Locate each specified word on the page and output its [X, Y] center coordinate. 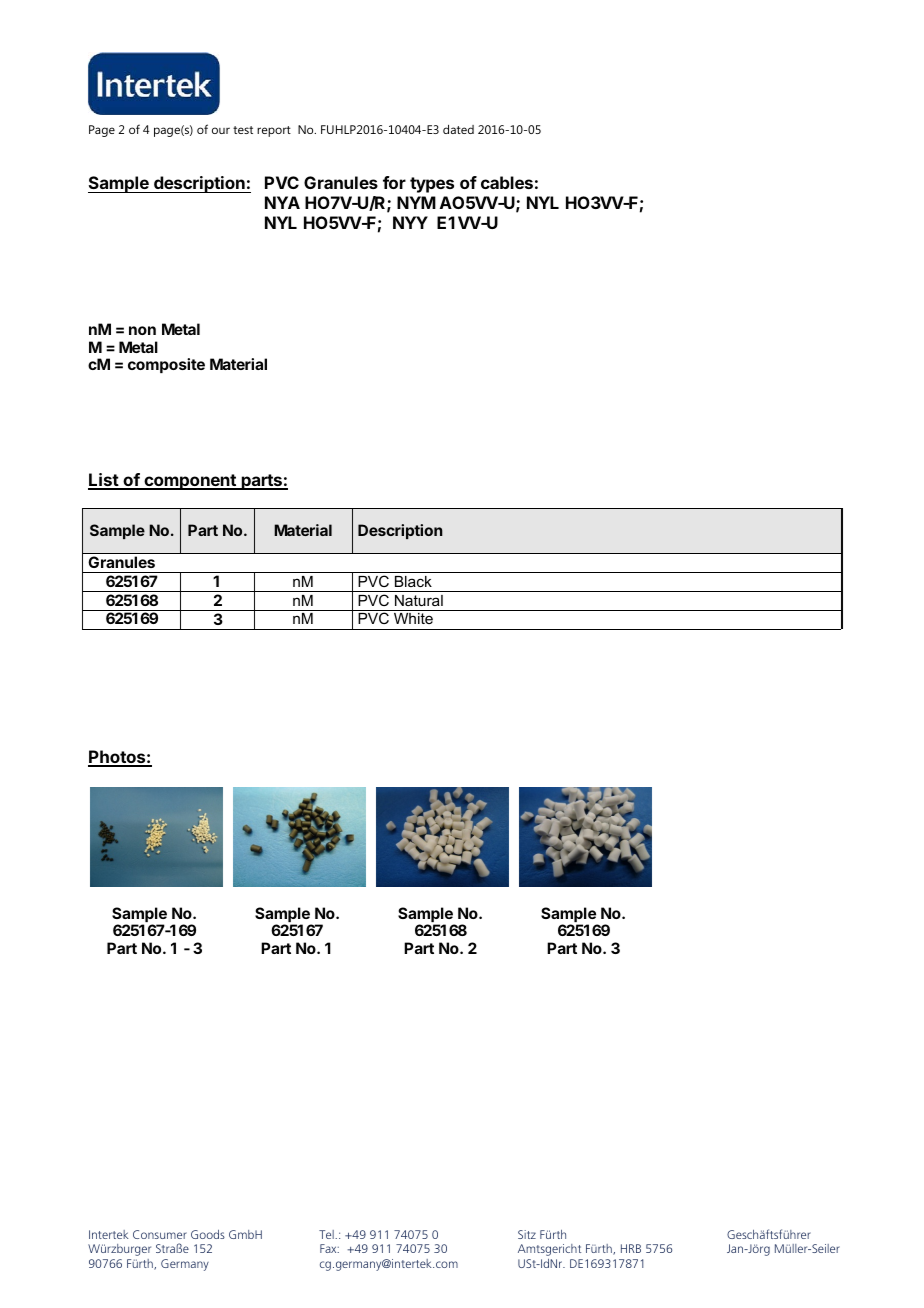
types [432, 185]
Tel [327, 1234]
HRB [631, 1248]
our [221, 130]
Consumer [160, 1234]
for [394, 182]
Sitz [527, 1234]
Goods [208, 1234]
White [413, 618]
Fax [329, 1248]
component [190, 482]
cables [507, 182]
